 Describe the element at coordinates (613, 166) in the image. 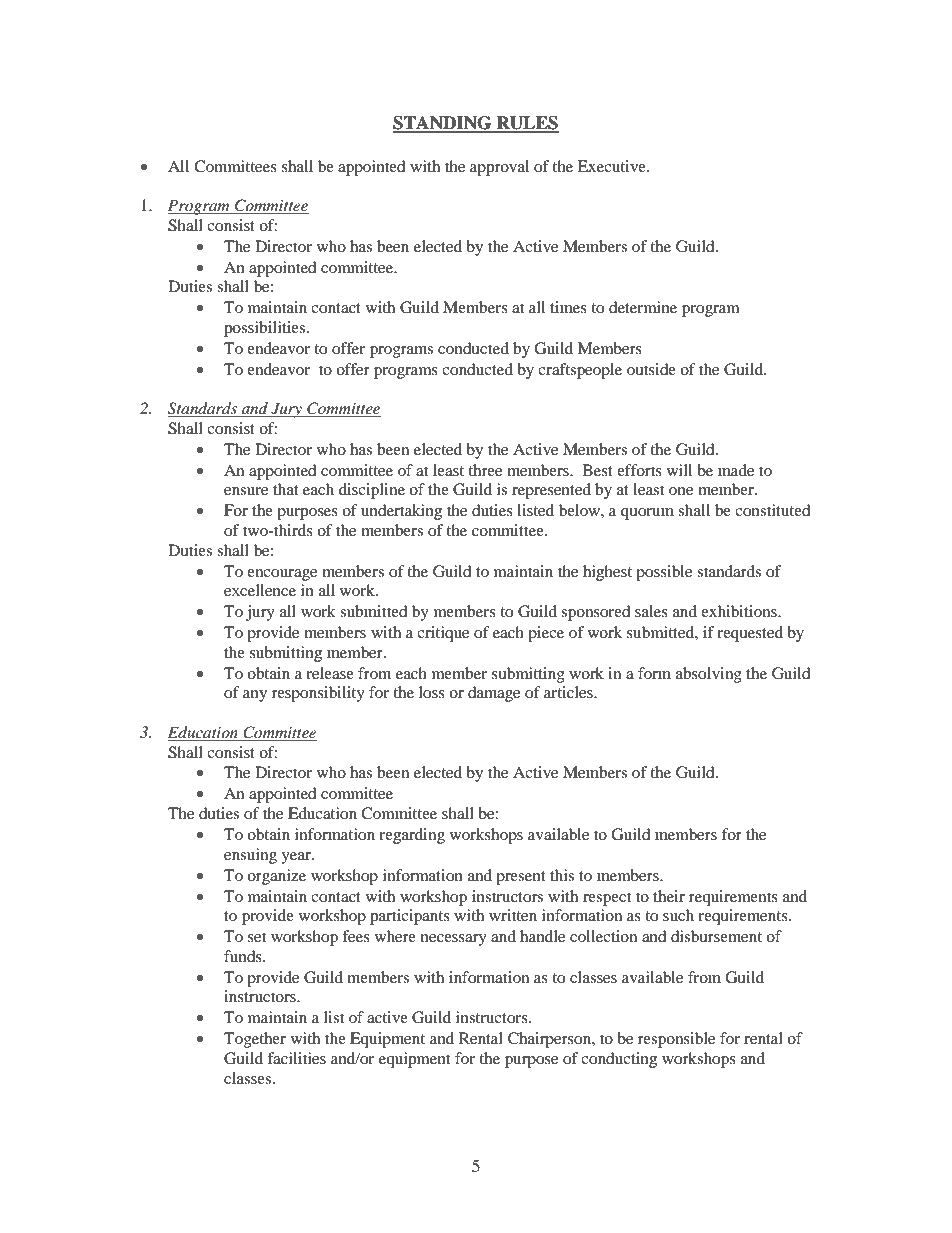

I see `Executive` at that location.
